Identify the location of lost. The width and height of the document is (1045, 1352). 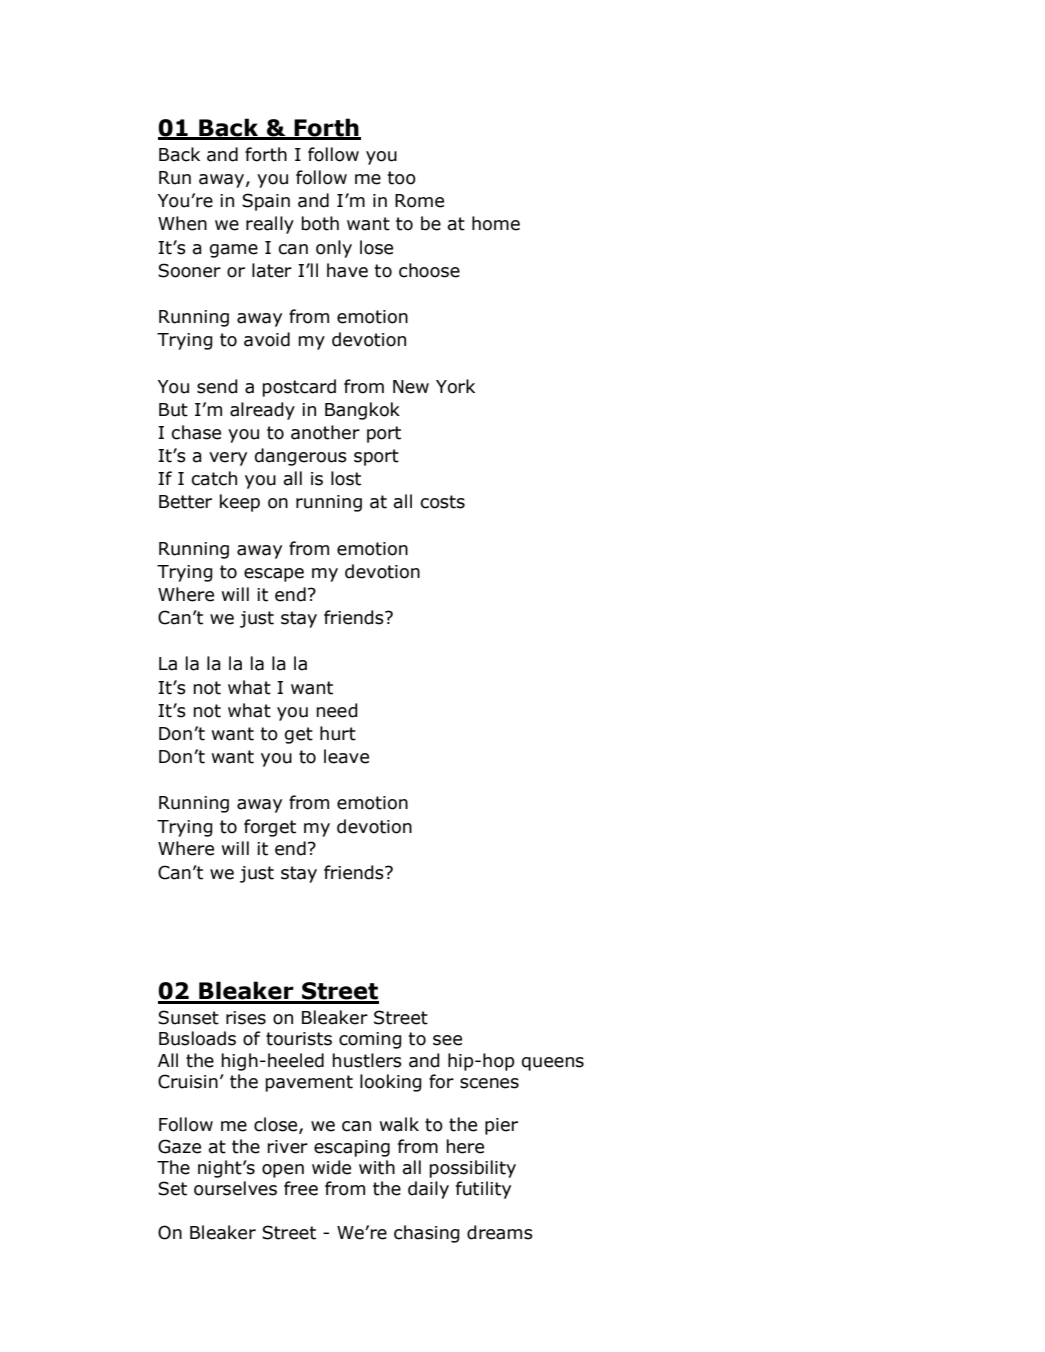
(346, 478).
